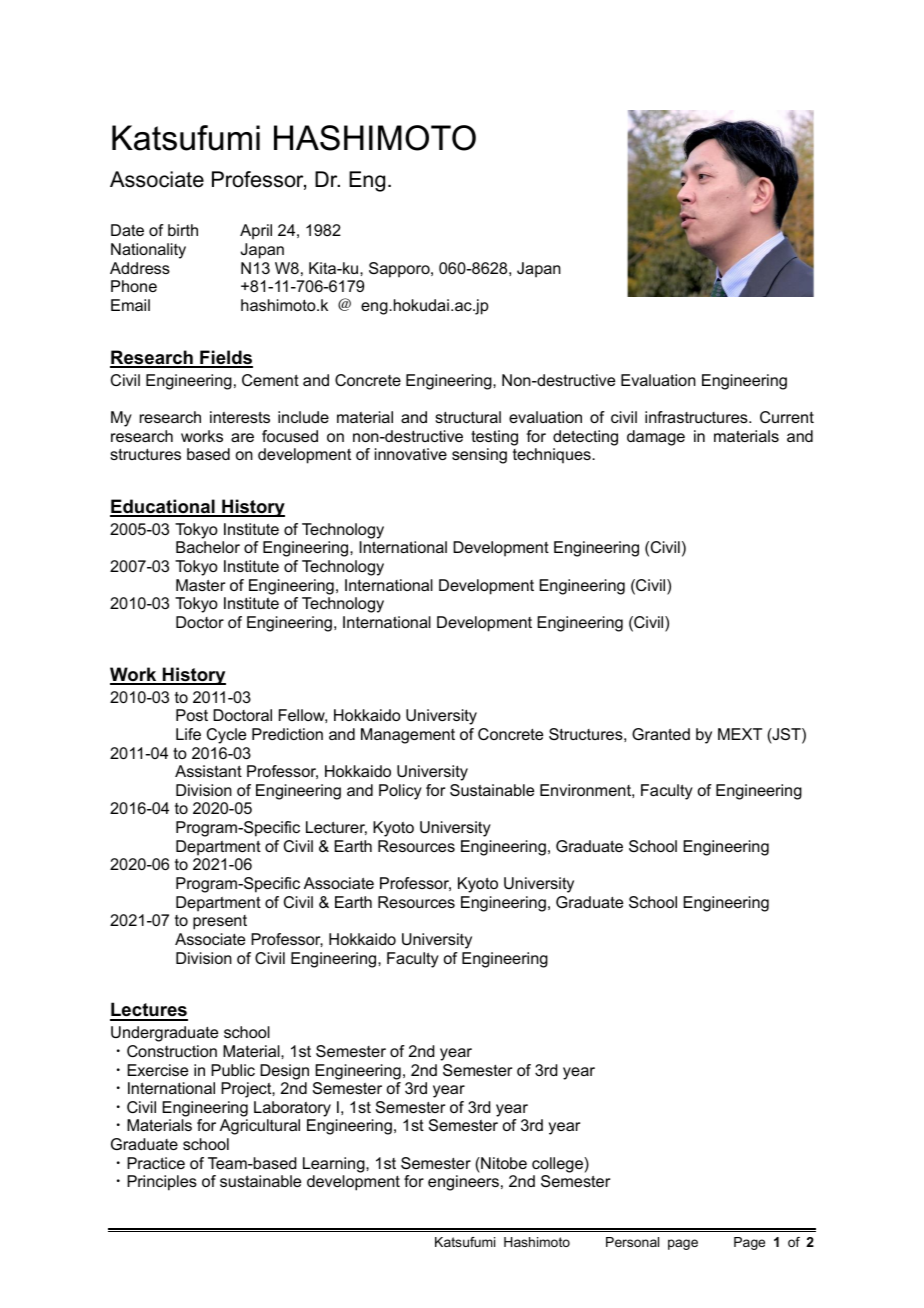 The width and height of the image is (924, 1308). I want to click on Agricultural, so click(260, 1127).
